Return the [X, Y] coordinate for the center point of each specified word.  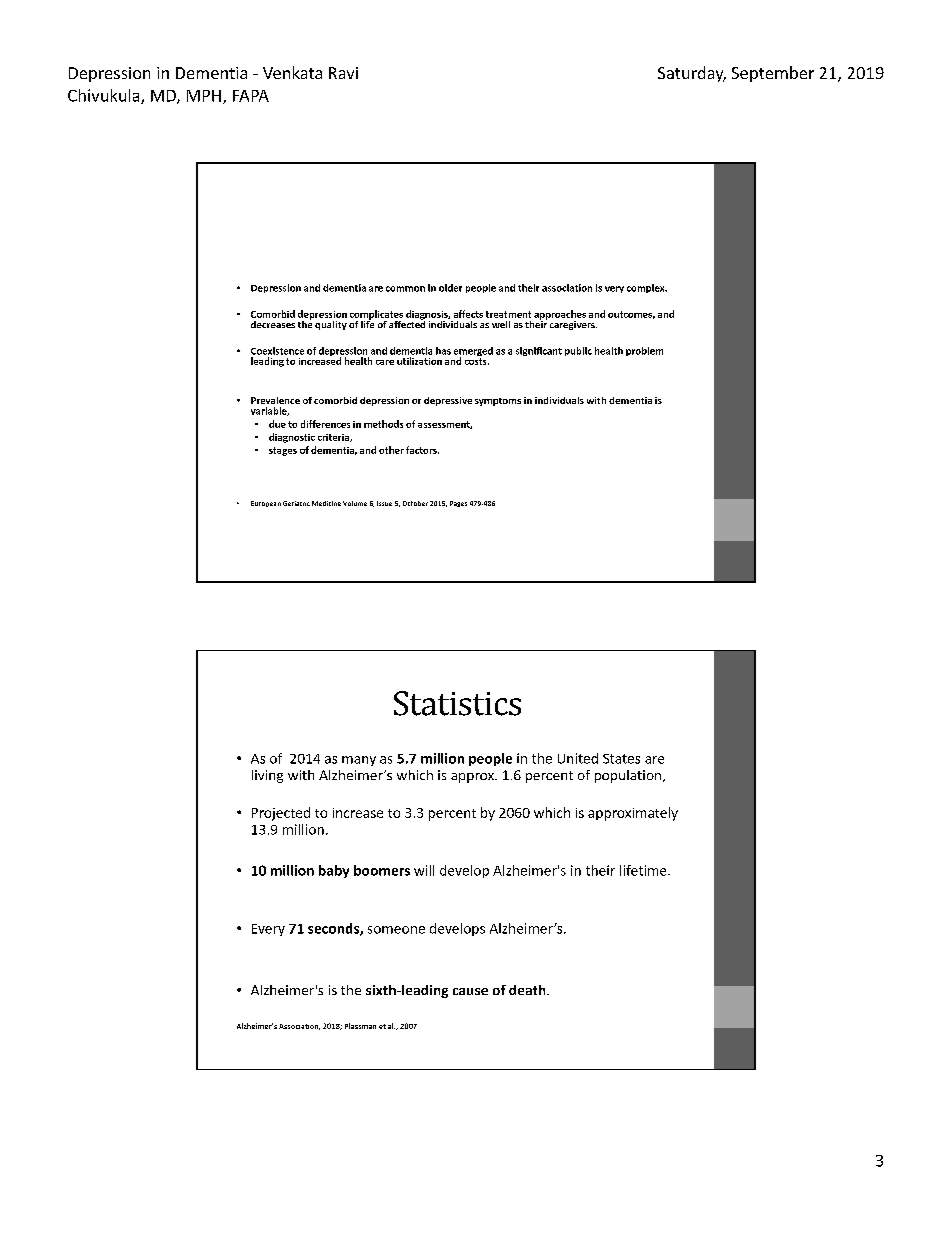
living [267, 776]
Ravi [343, 73]
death [528, 990]
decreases [273, 324]
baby [334, 871]
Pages [458, 504]
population [629, 776]
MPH [204, 96]
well [501, 324]
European [266, 504]
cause [470, 991]
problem [644, 351]
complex [647, 288]
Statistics [457, 703]
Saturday [692, 74]
